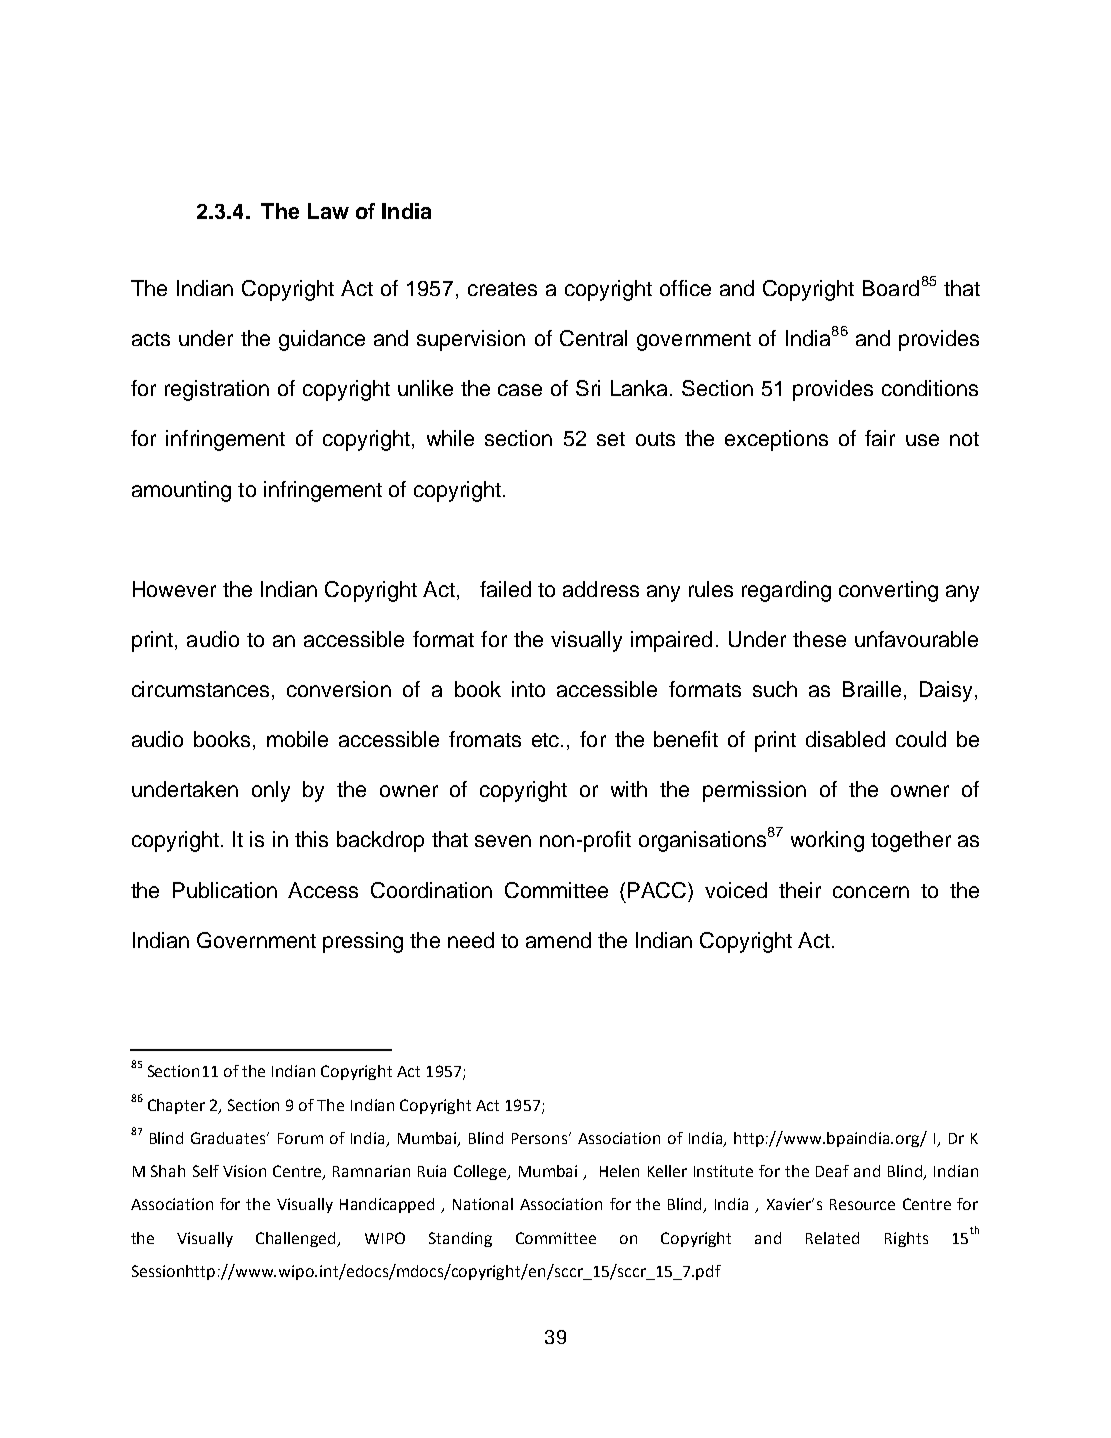  I want to click on fair, so click(880, 438).
